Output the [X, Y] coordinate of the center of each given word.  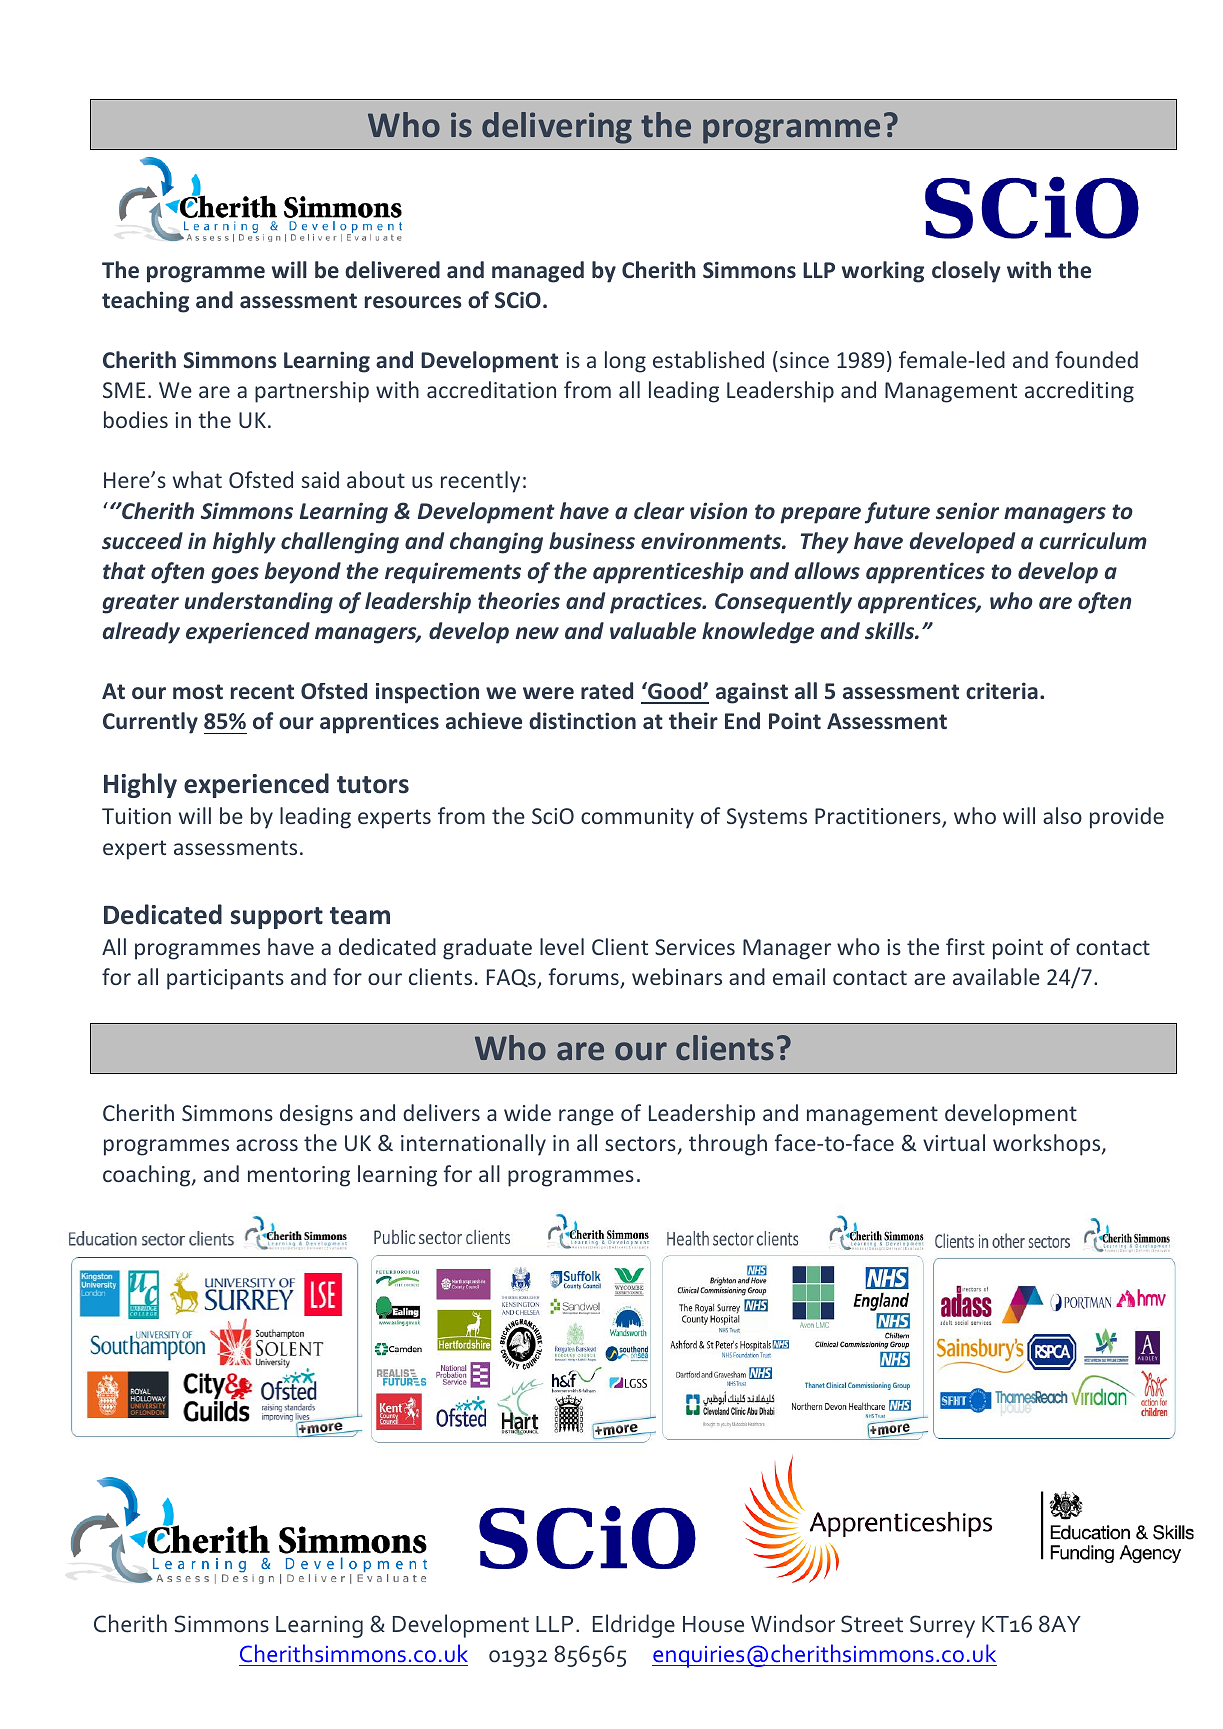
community [637, 818]
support [277, 918]
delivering [557, 128]
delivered [392, 270]
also [1062, 815]
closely [966, 272]
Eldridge [634, 1626]
